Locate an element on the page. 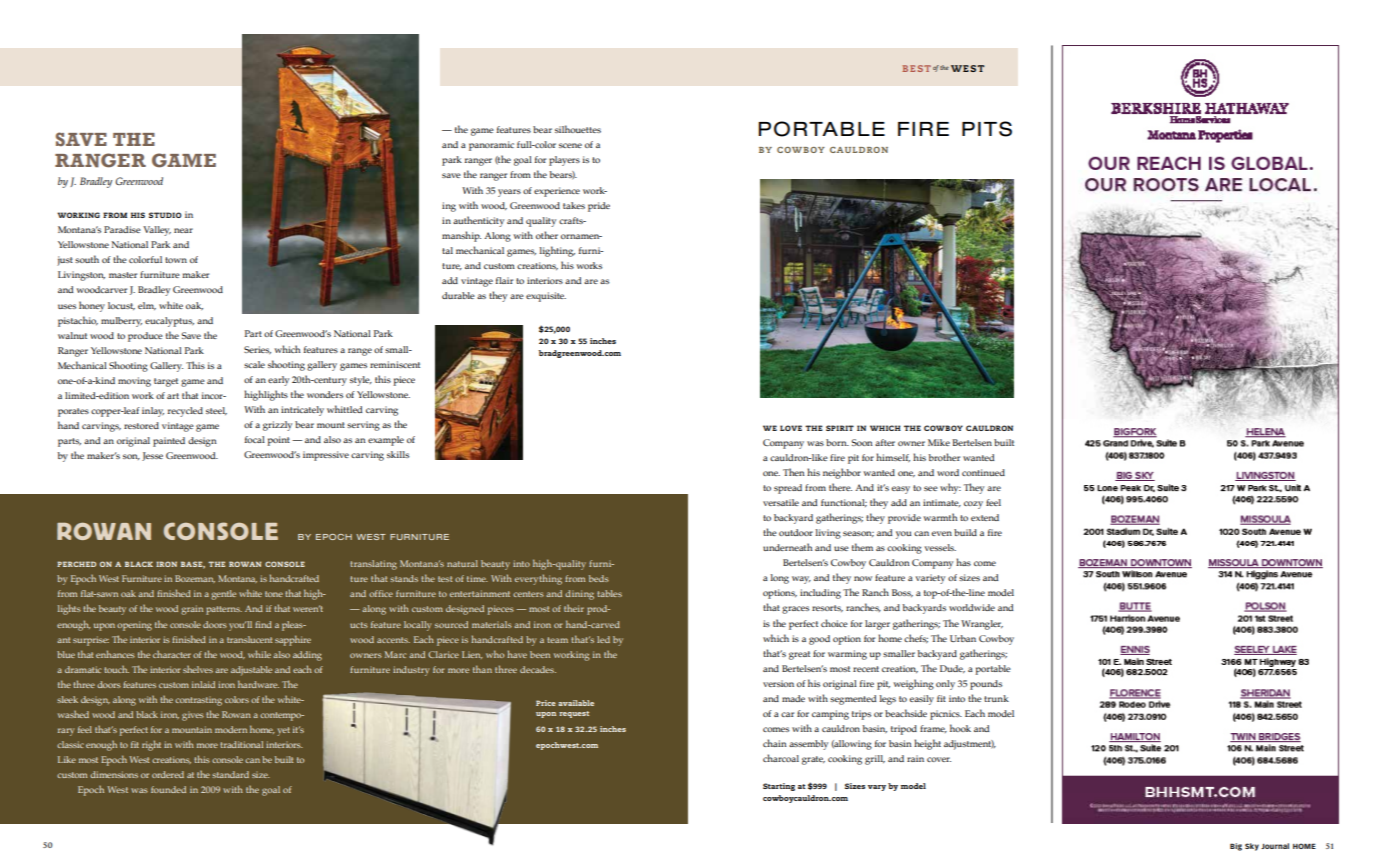  spread is located at coordinates (788, 489).
